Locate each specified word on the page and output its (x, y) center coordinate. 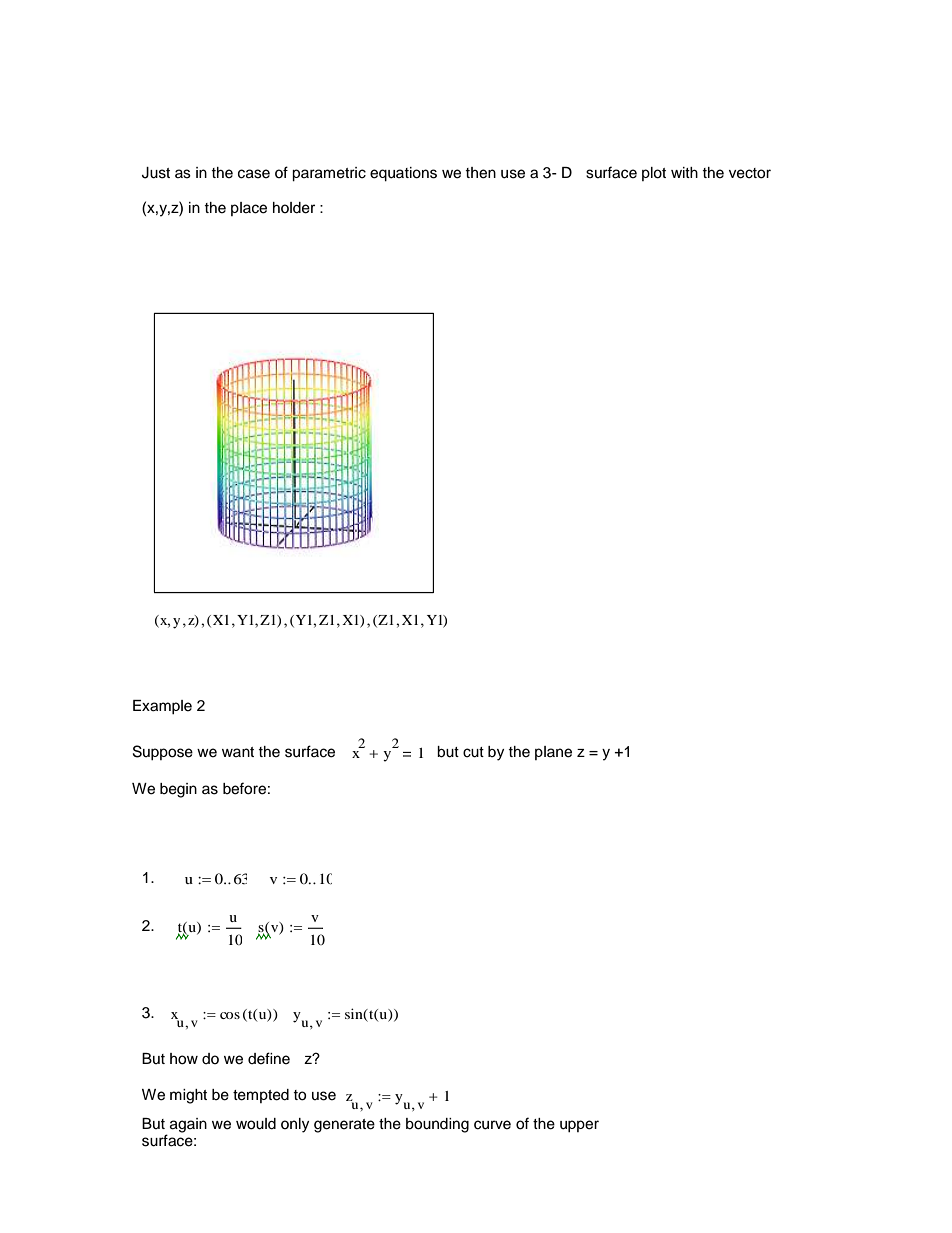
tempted (261, 1096)
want (238, 752)
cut (473, 752)
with (684, 172)
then (480, 173)
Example (162, 707)
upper (579, 1126)
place (249, 209)
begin (178, 790)
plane (553, 753)
